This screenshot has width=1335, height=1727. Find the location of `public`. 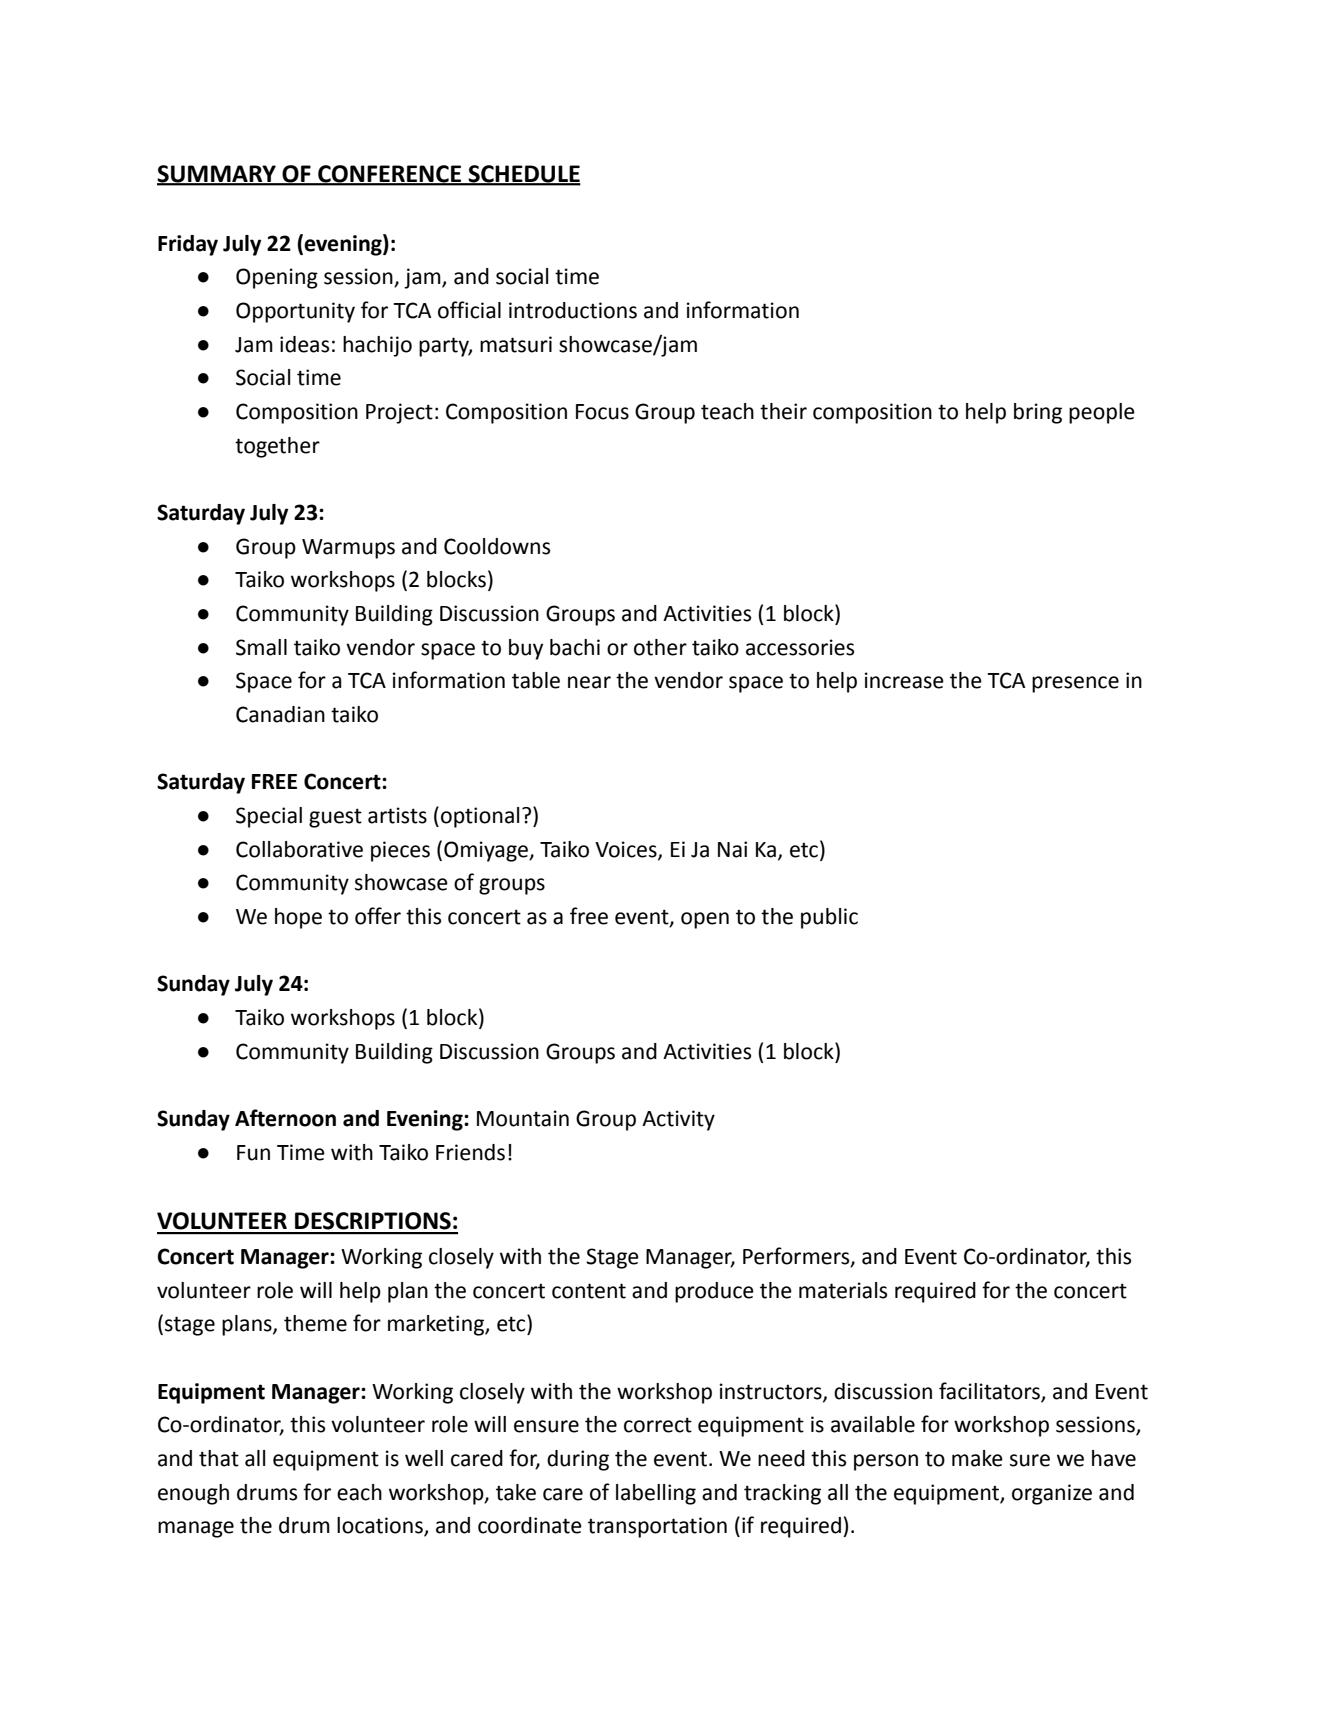

public is located at coordinates (829, 918).
